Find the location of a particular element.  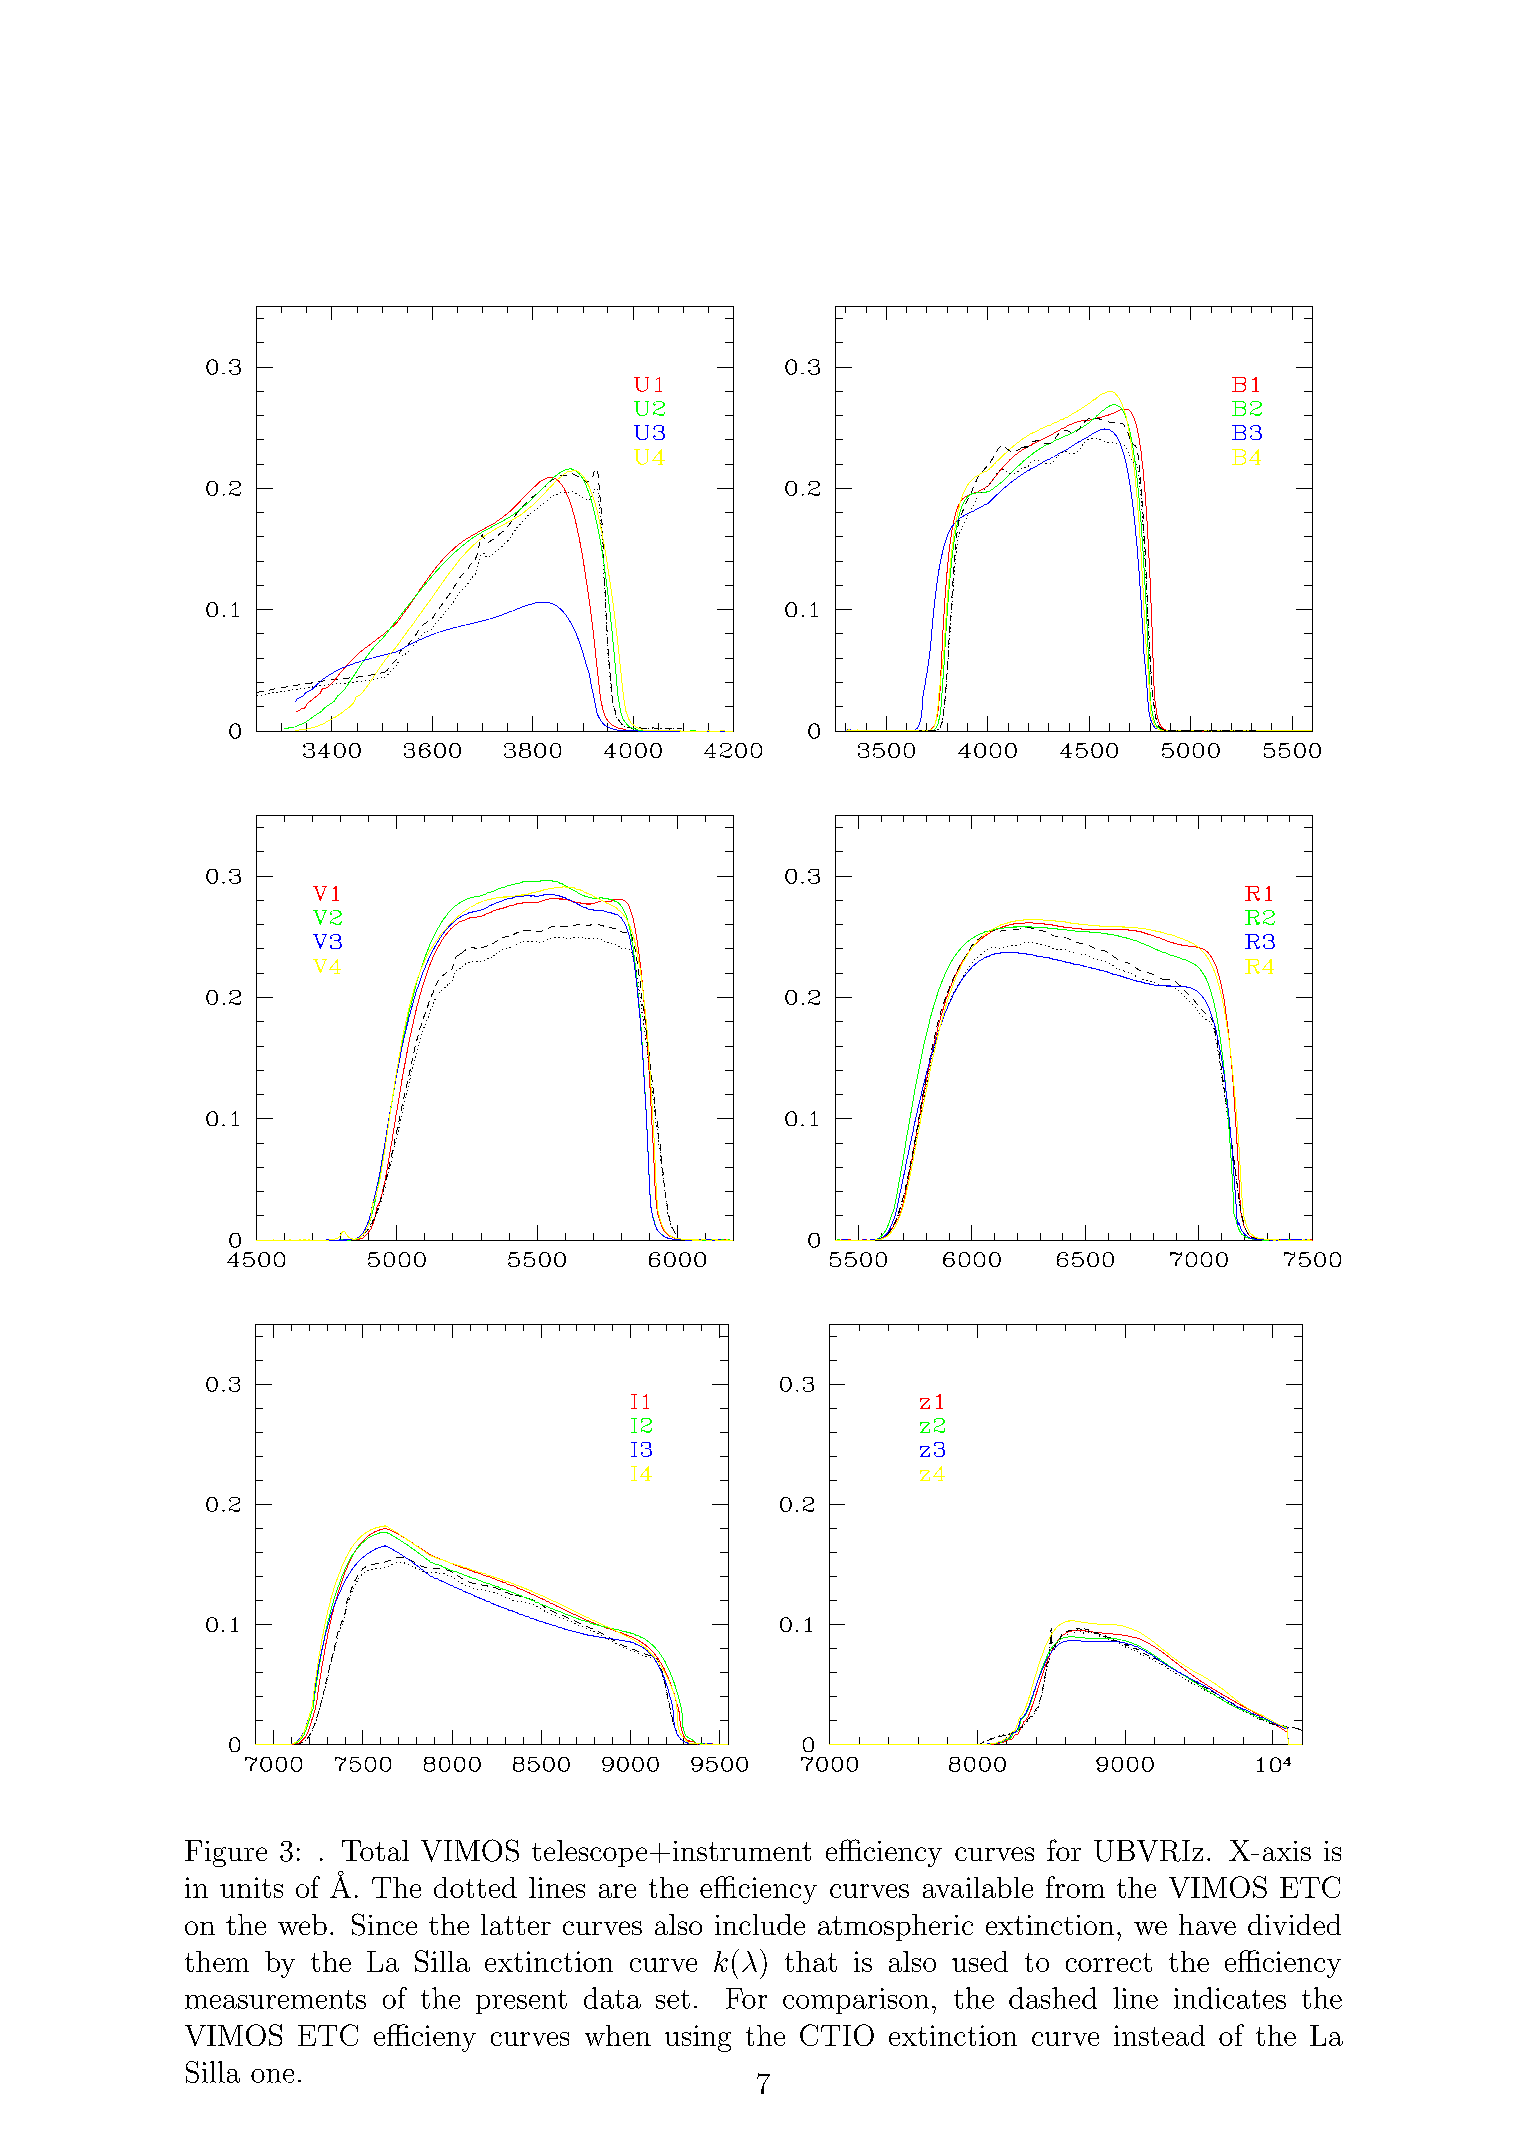

comparison is located at coordinates (856, 2001).
